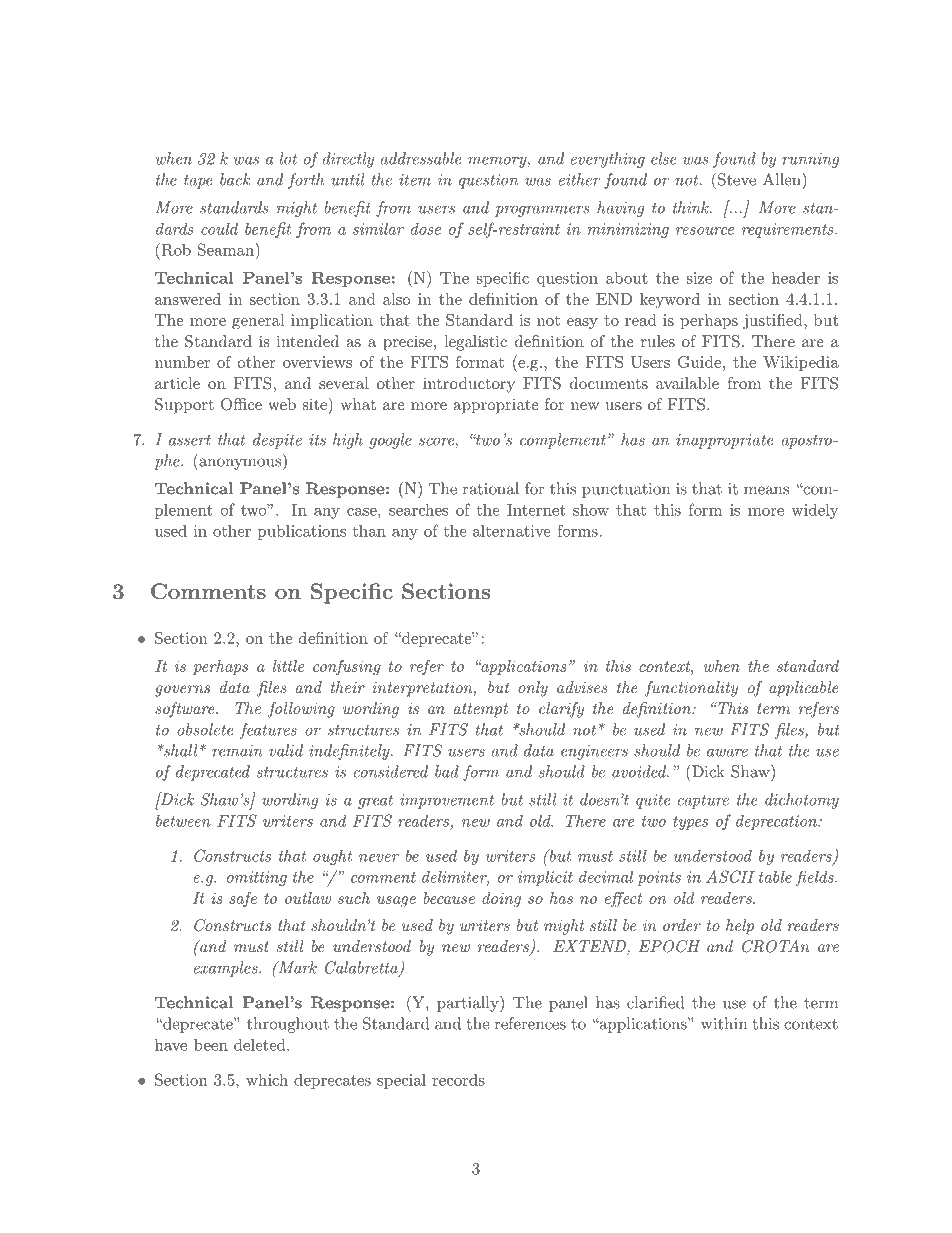  I want to click on omitting, so click(257, 878).
